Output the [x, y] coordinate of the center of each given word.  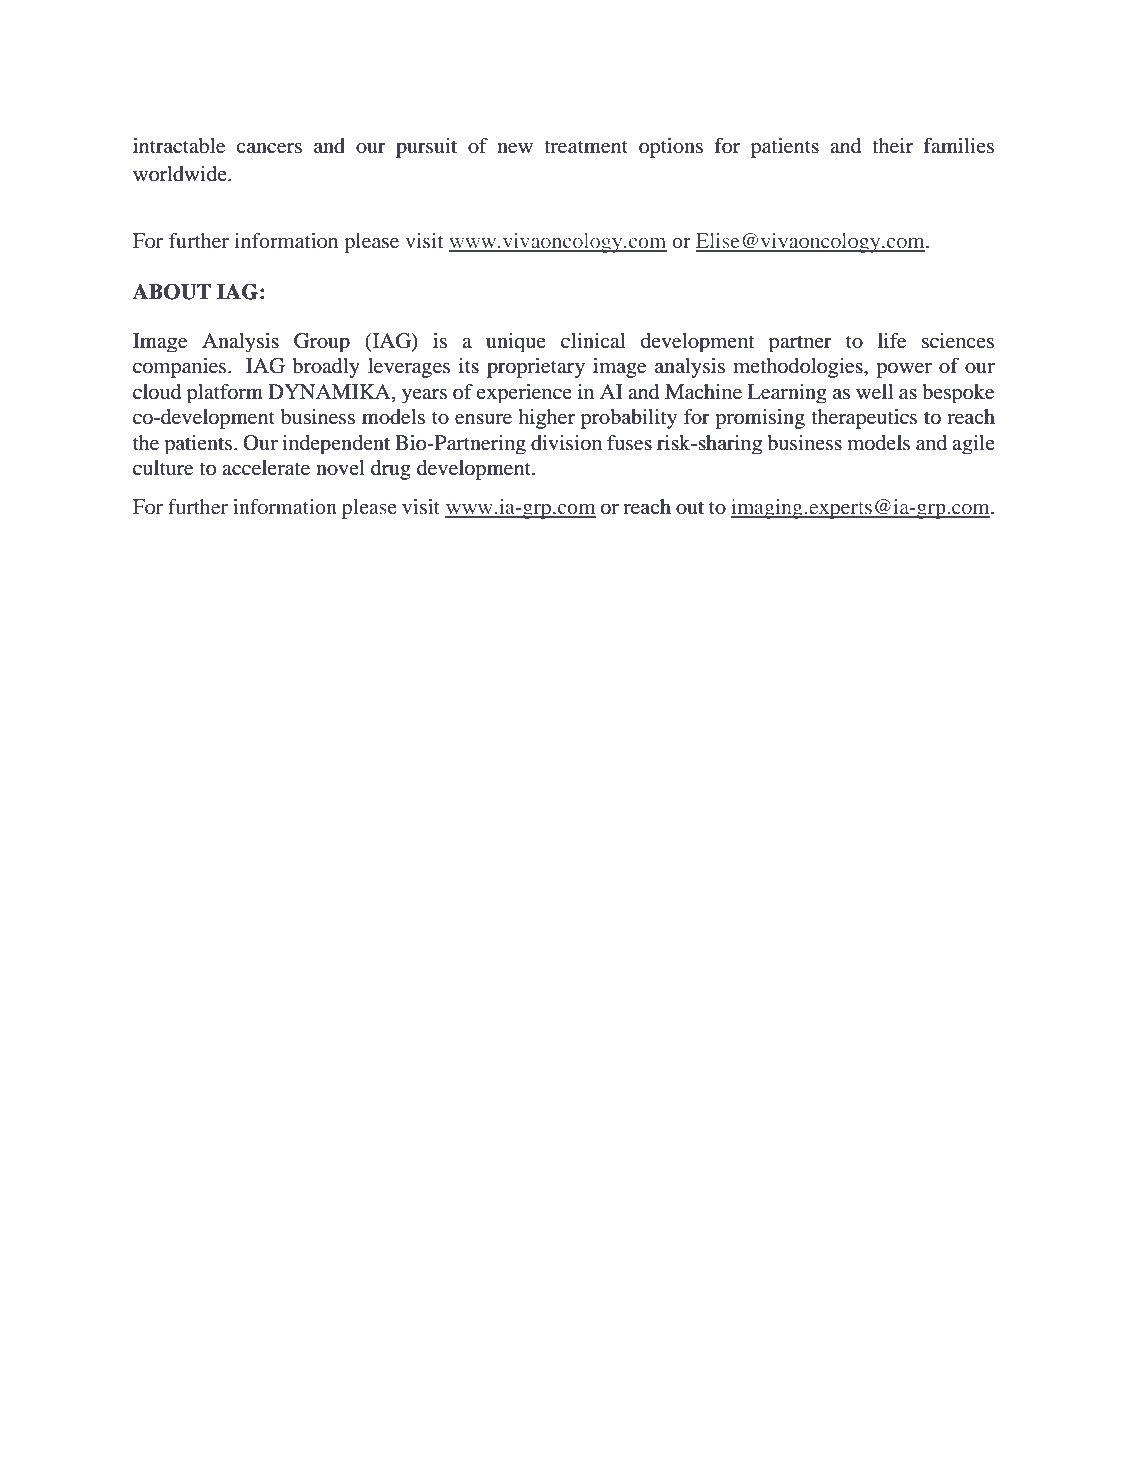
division [566, 443]
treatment [586, 147]
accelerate [266, 468]
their [892, 146]
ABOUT [171, 291]
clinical [593, 340]
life [892, 341]
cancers [269, 148]
